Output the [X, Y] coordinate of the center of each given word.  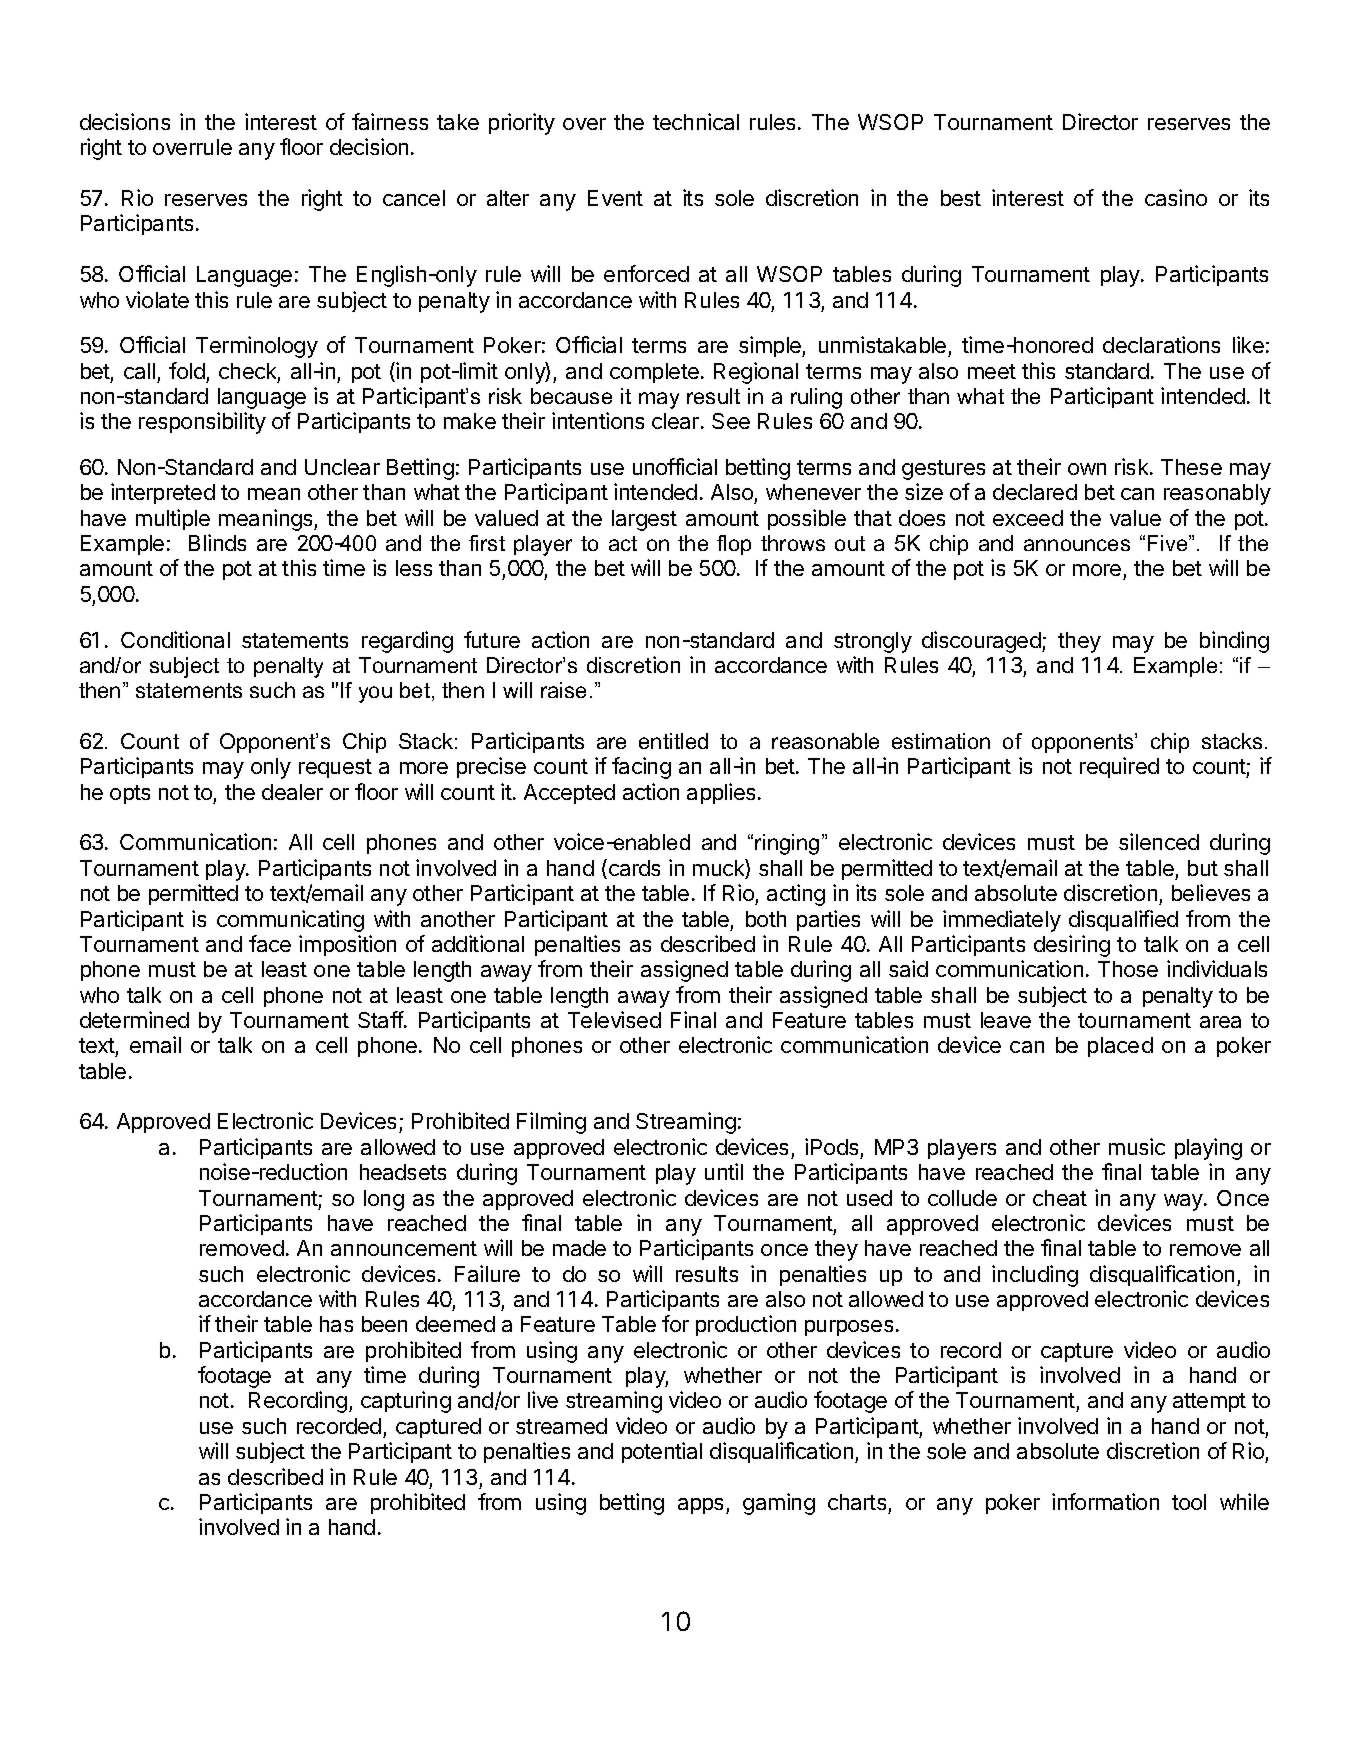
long [384, 1200]
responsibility [202, 423]
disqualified [1123, 920]
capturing [406, 1402]
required [1119, 767]
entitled [673, 741]
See [731, 421]
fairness [390, 121]
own [1087, 469]
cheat [1060, 1198]
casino [1176, 197]
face [270, 943]
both [766, 919]
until [724, 1171]
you [375, 694]
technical [696, 121]
